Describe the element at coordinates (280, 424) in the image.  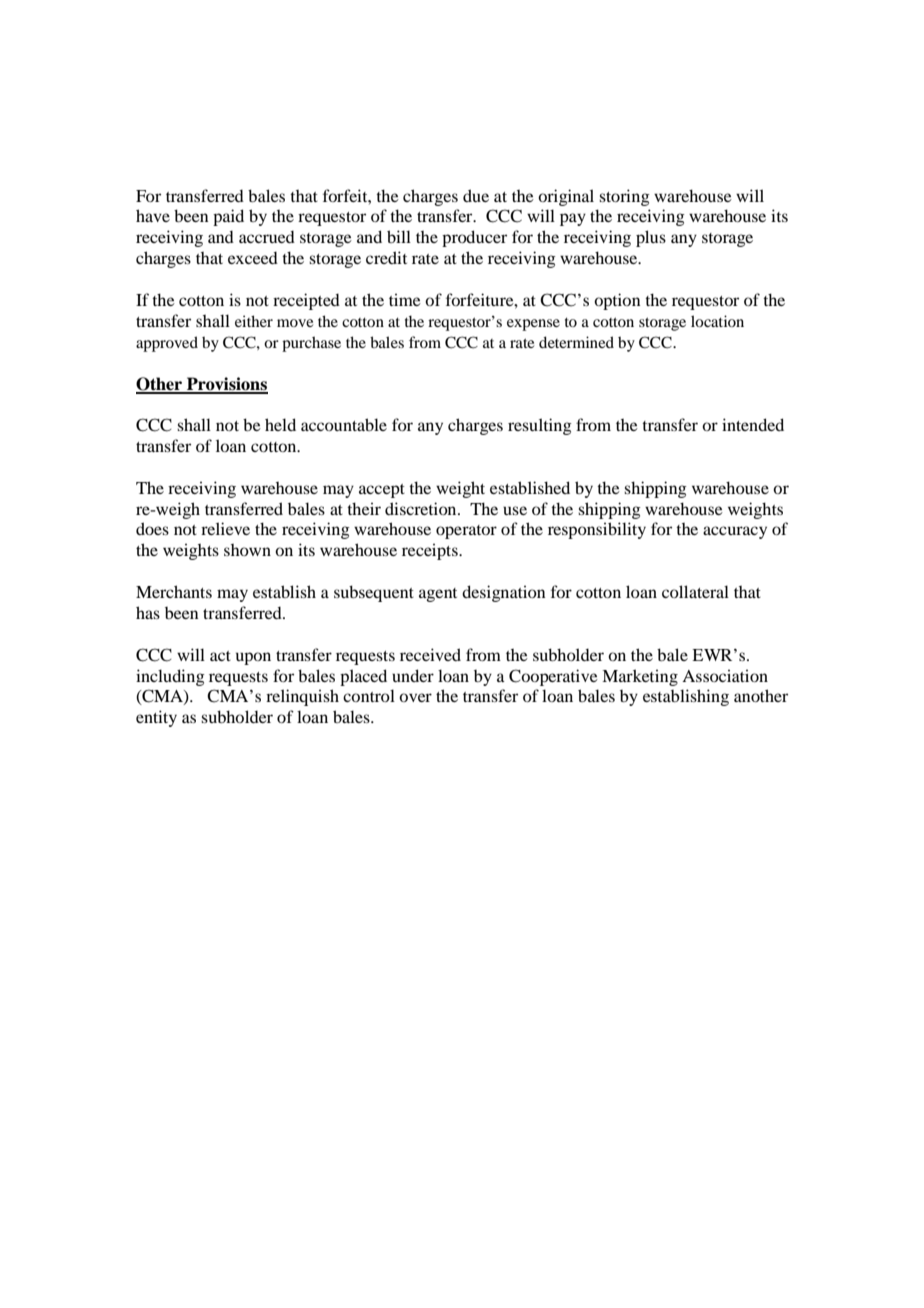
I see `held` at that location.
